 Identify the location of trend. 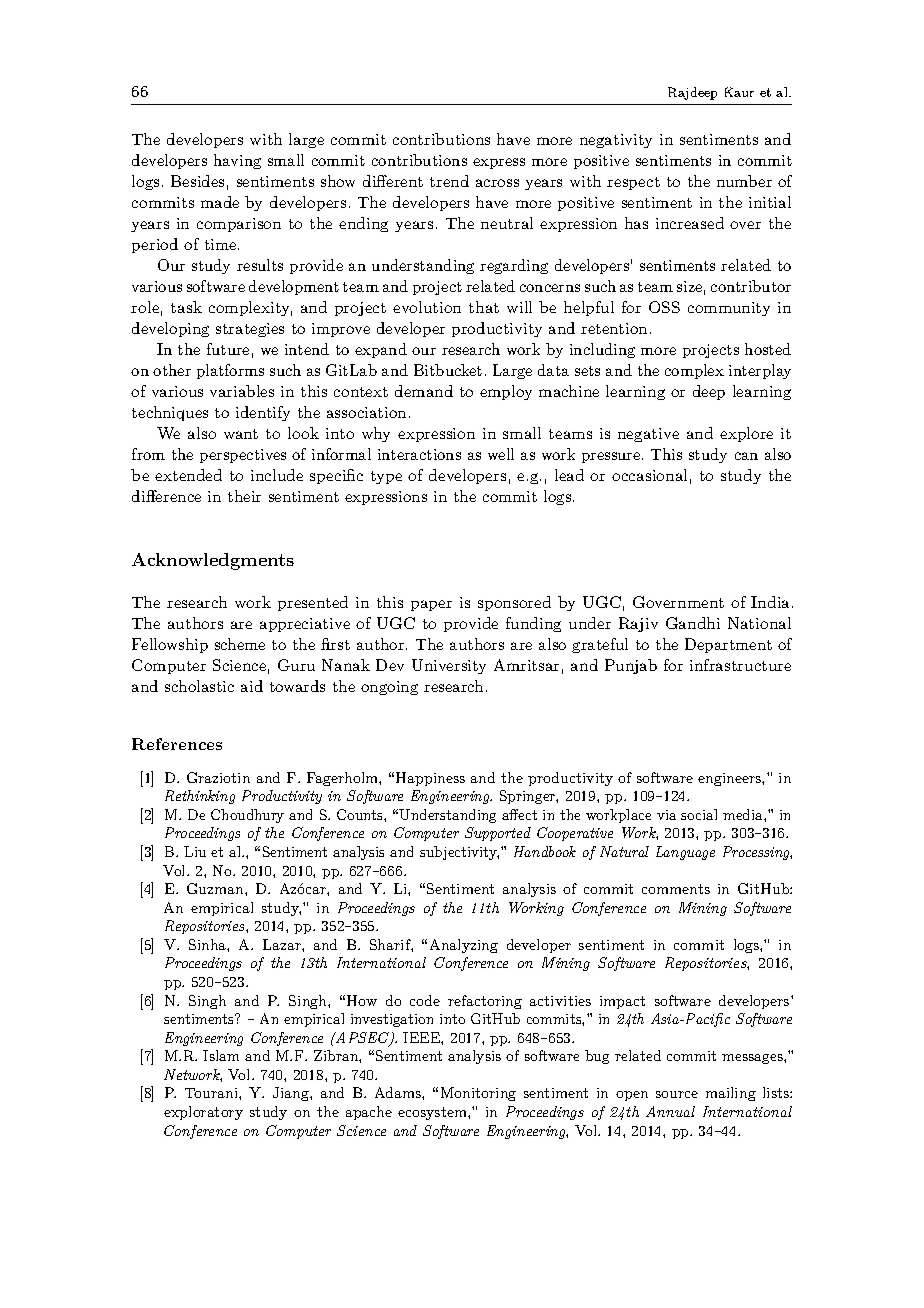
(449, 181).
